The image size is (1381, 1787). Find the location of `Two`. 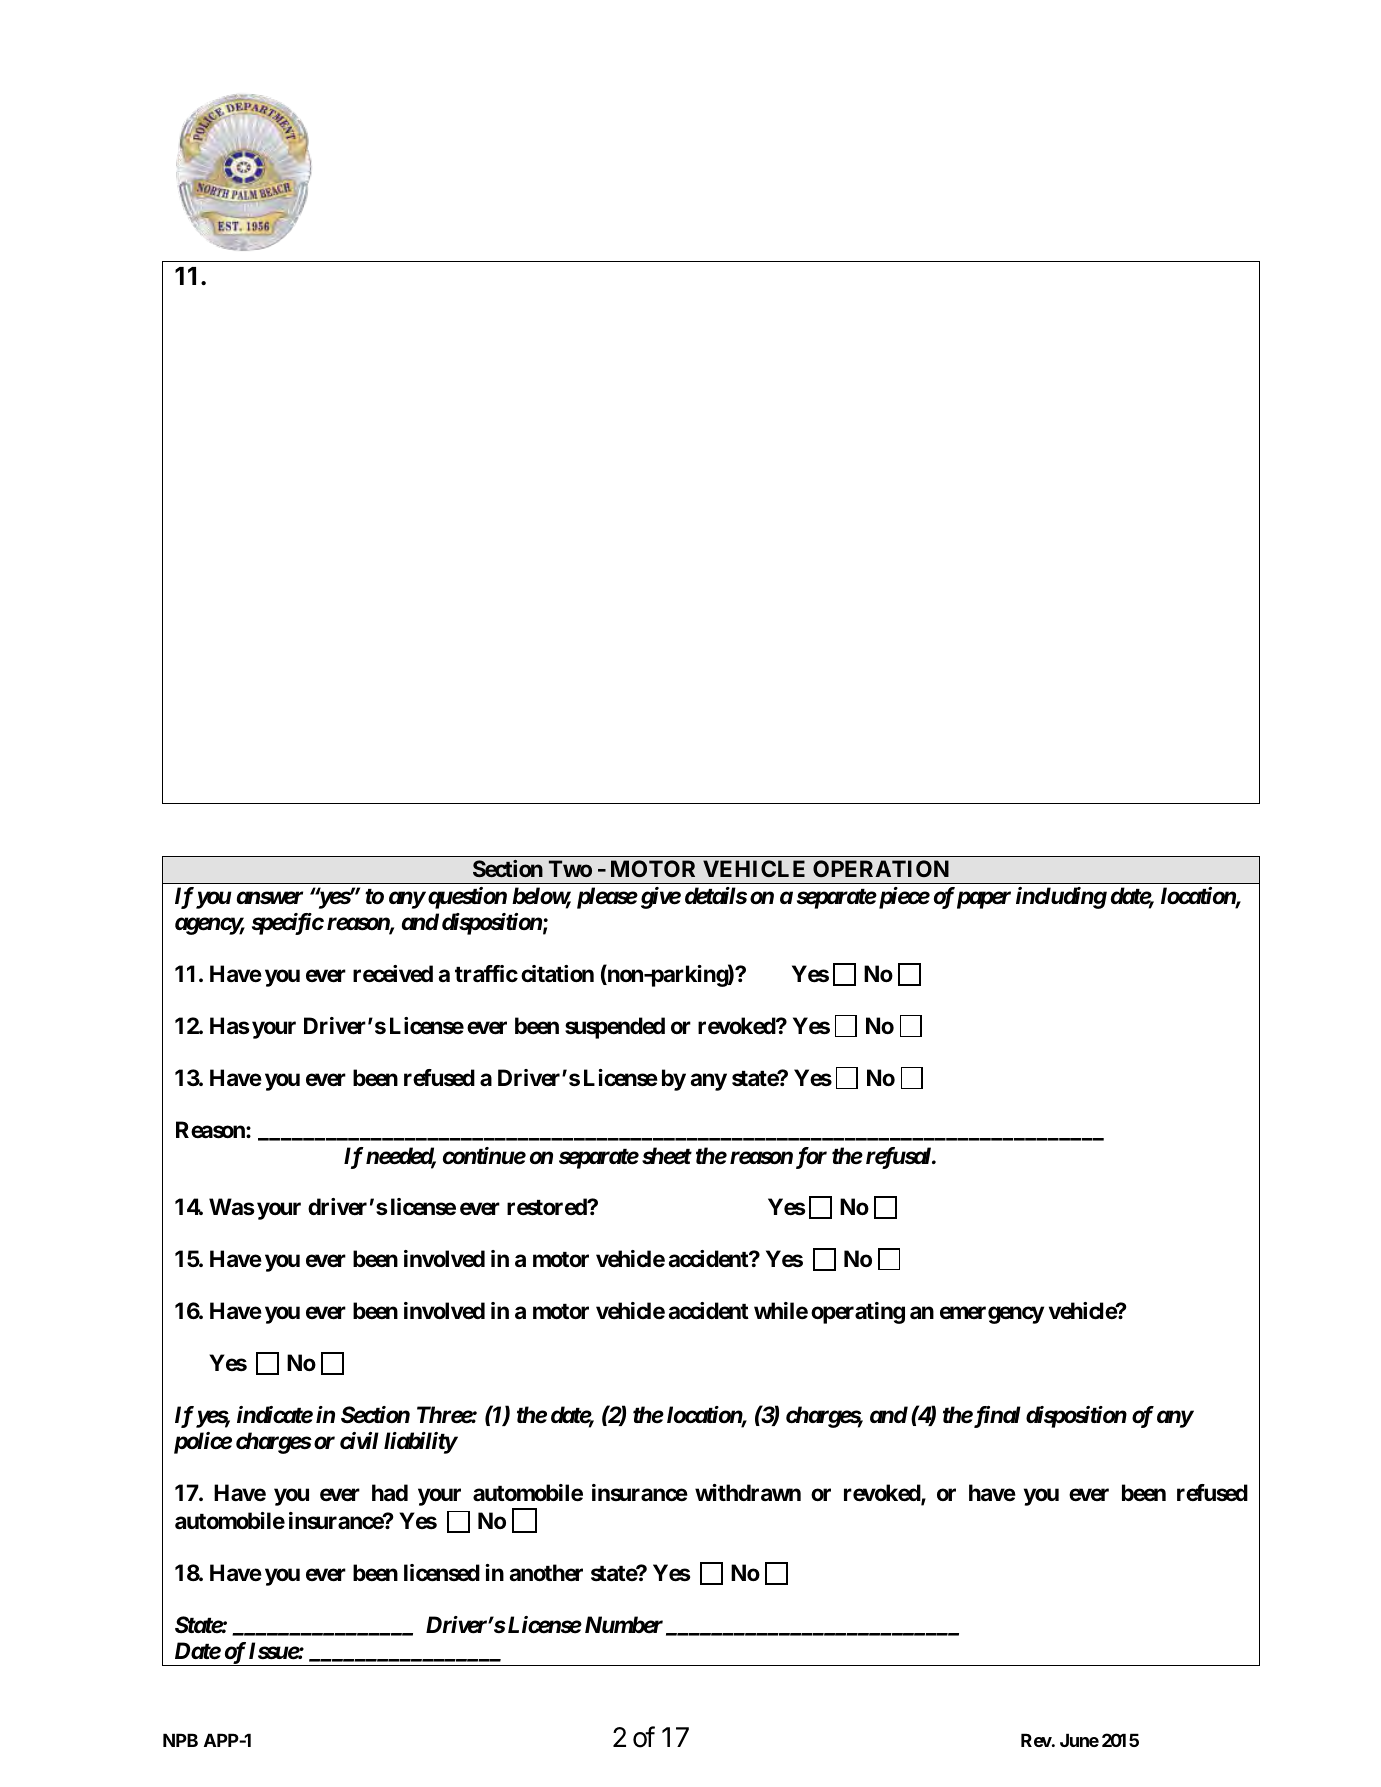

Two is located at coordinates (570, 868).
